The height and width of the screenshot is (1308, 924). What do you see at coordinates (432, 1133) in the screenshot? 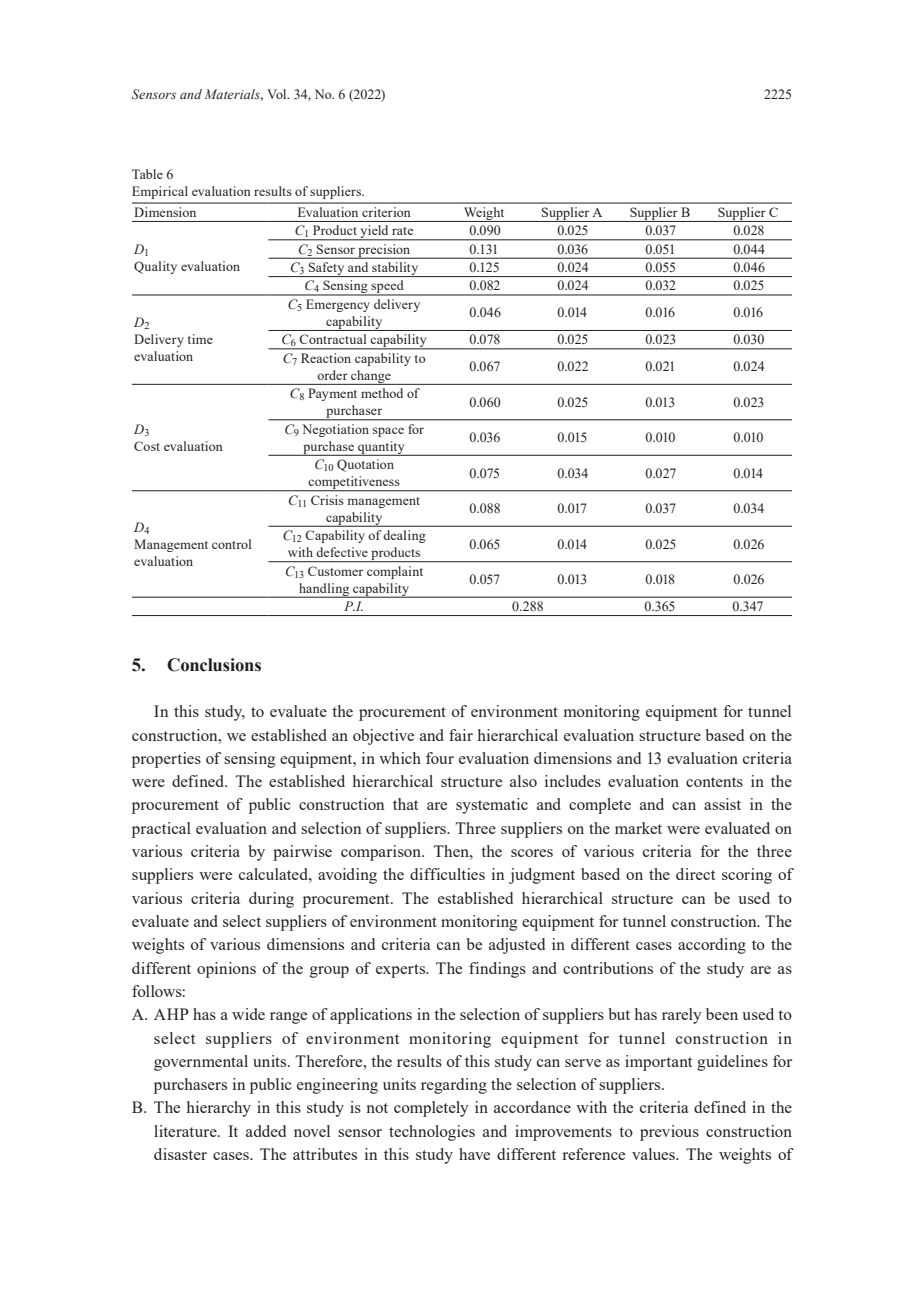
I see `technologies` at bounding box center [432, 1133].
